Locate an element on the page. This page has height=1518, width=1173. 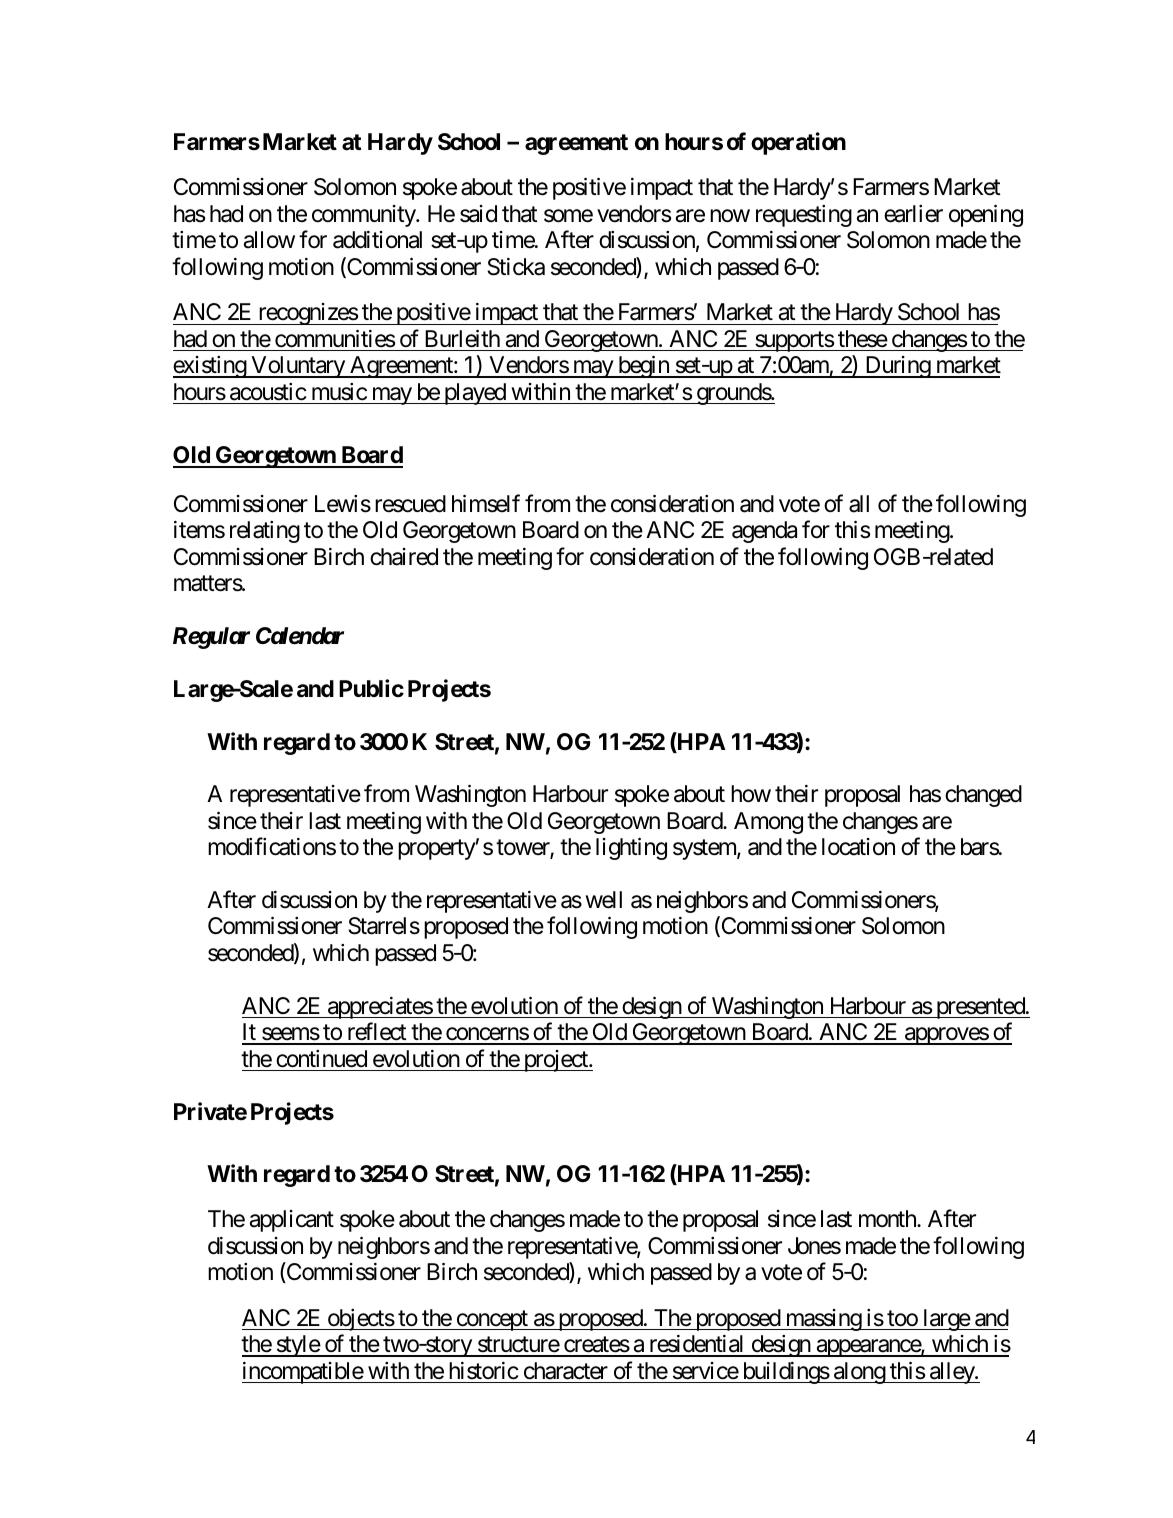
changed is located at coordinates (983, 796).
